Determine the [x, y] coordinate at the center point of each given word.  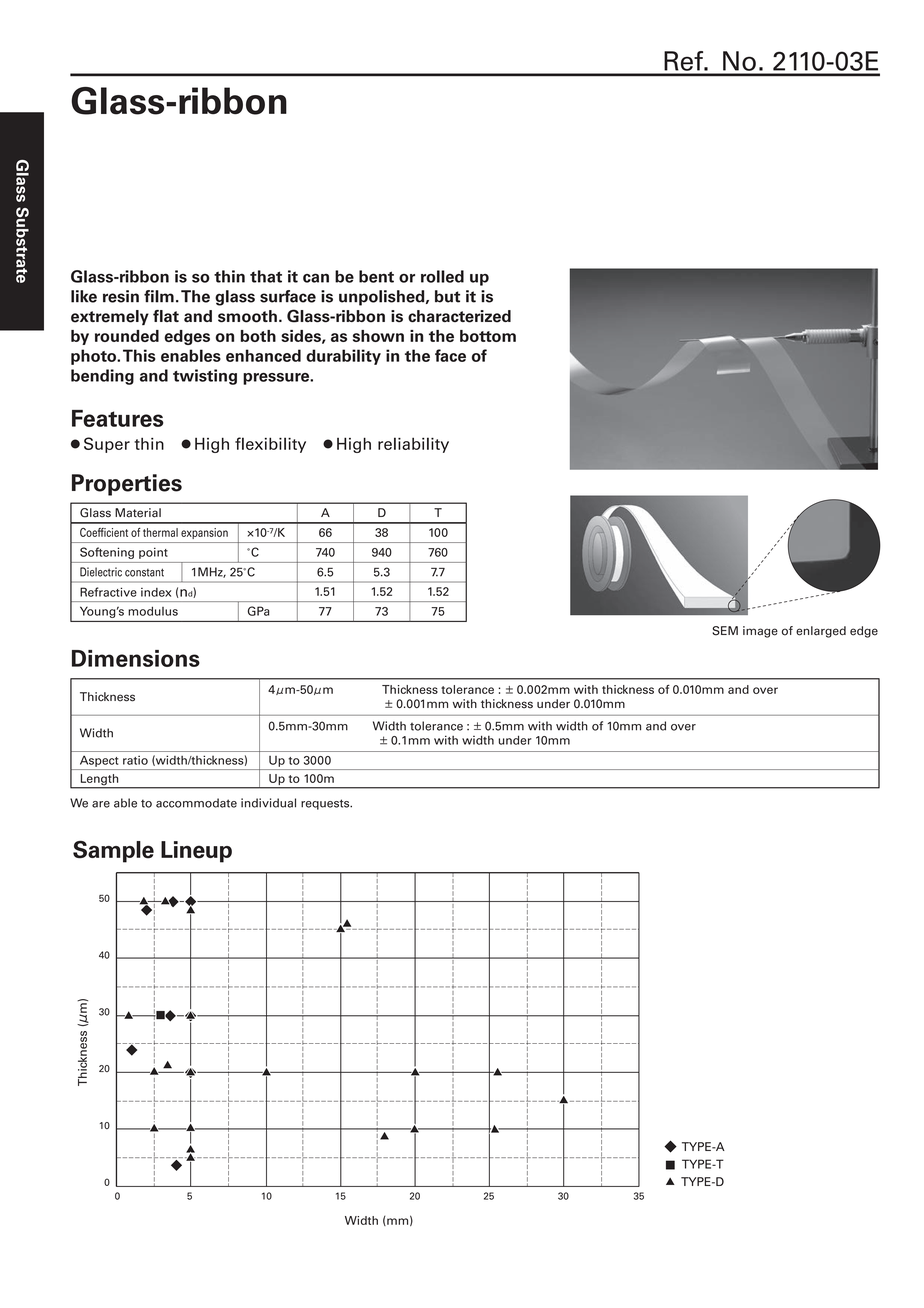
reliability [413, 445]
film [159, 296]
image [760, 632]
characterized [459, 316]
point [153, 553]
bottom [488, 336]
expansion [204, 533]
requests [326, 804]
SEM [725, 631]
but [447, 296]
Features [118, 418]
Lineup [196, 852]
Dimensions [136, 658]
